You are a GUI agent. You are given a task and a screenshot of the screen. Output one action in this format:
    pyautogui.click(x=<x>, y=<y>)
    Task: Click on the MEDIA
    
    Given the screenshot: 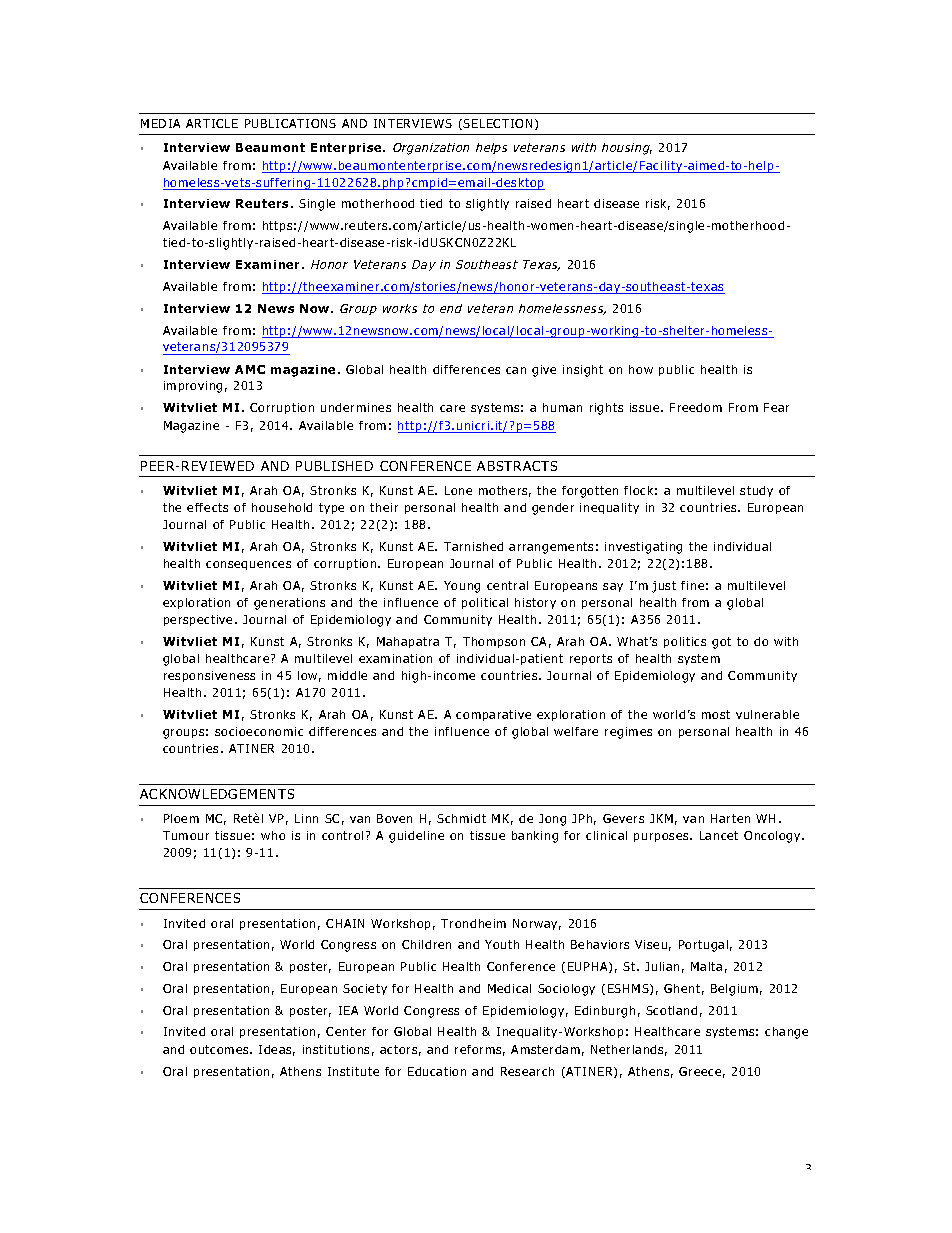 What is the action you would take?
    pyautogui.click(x=160, y=123)
